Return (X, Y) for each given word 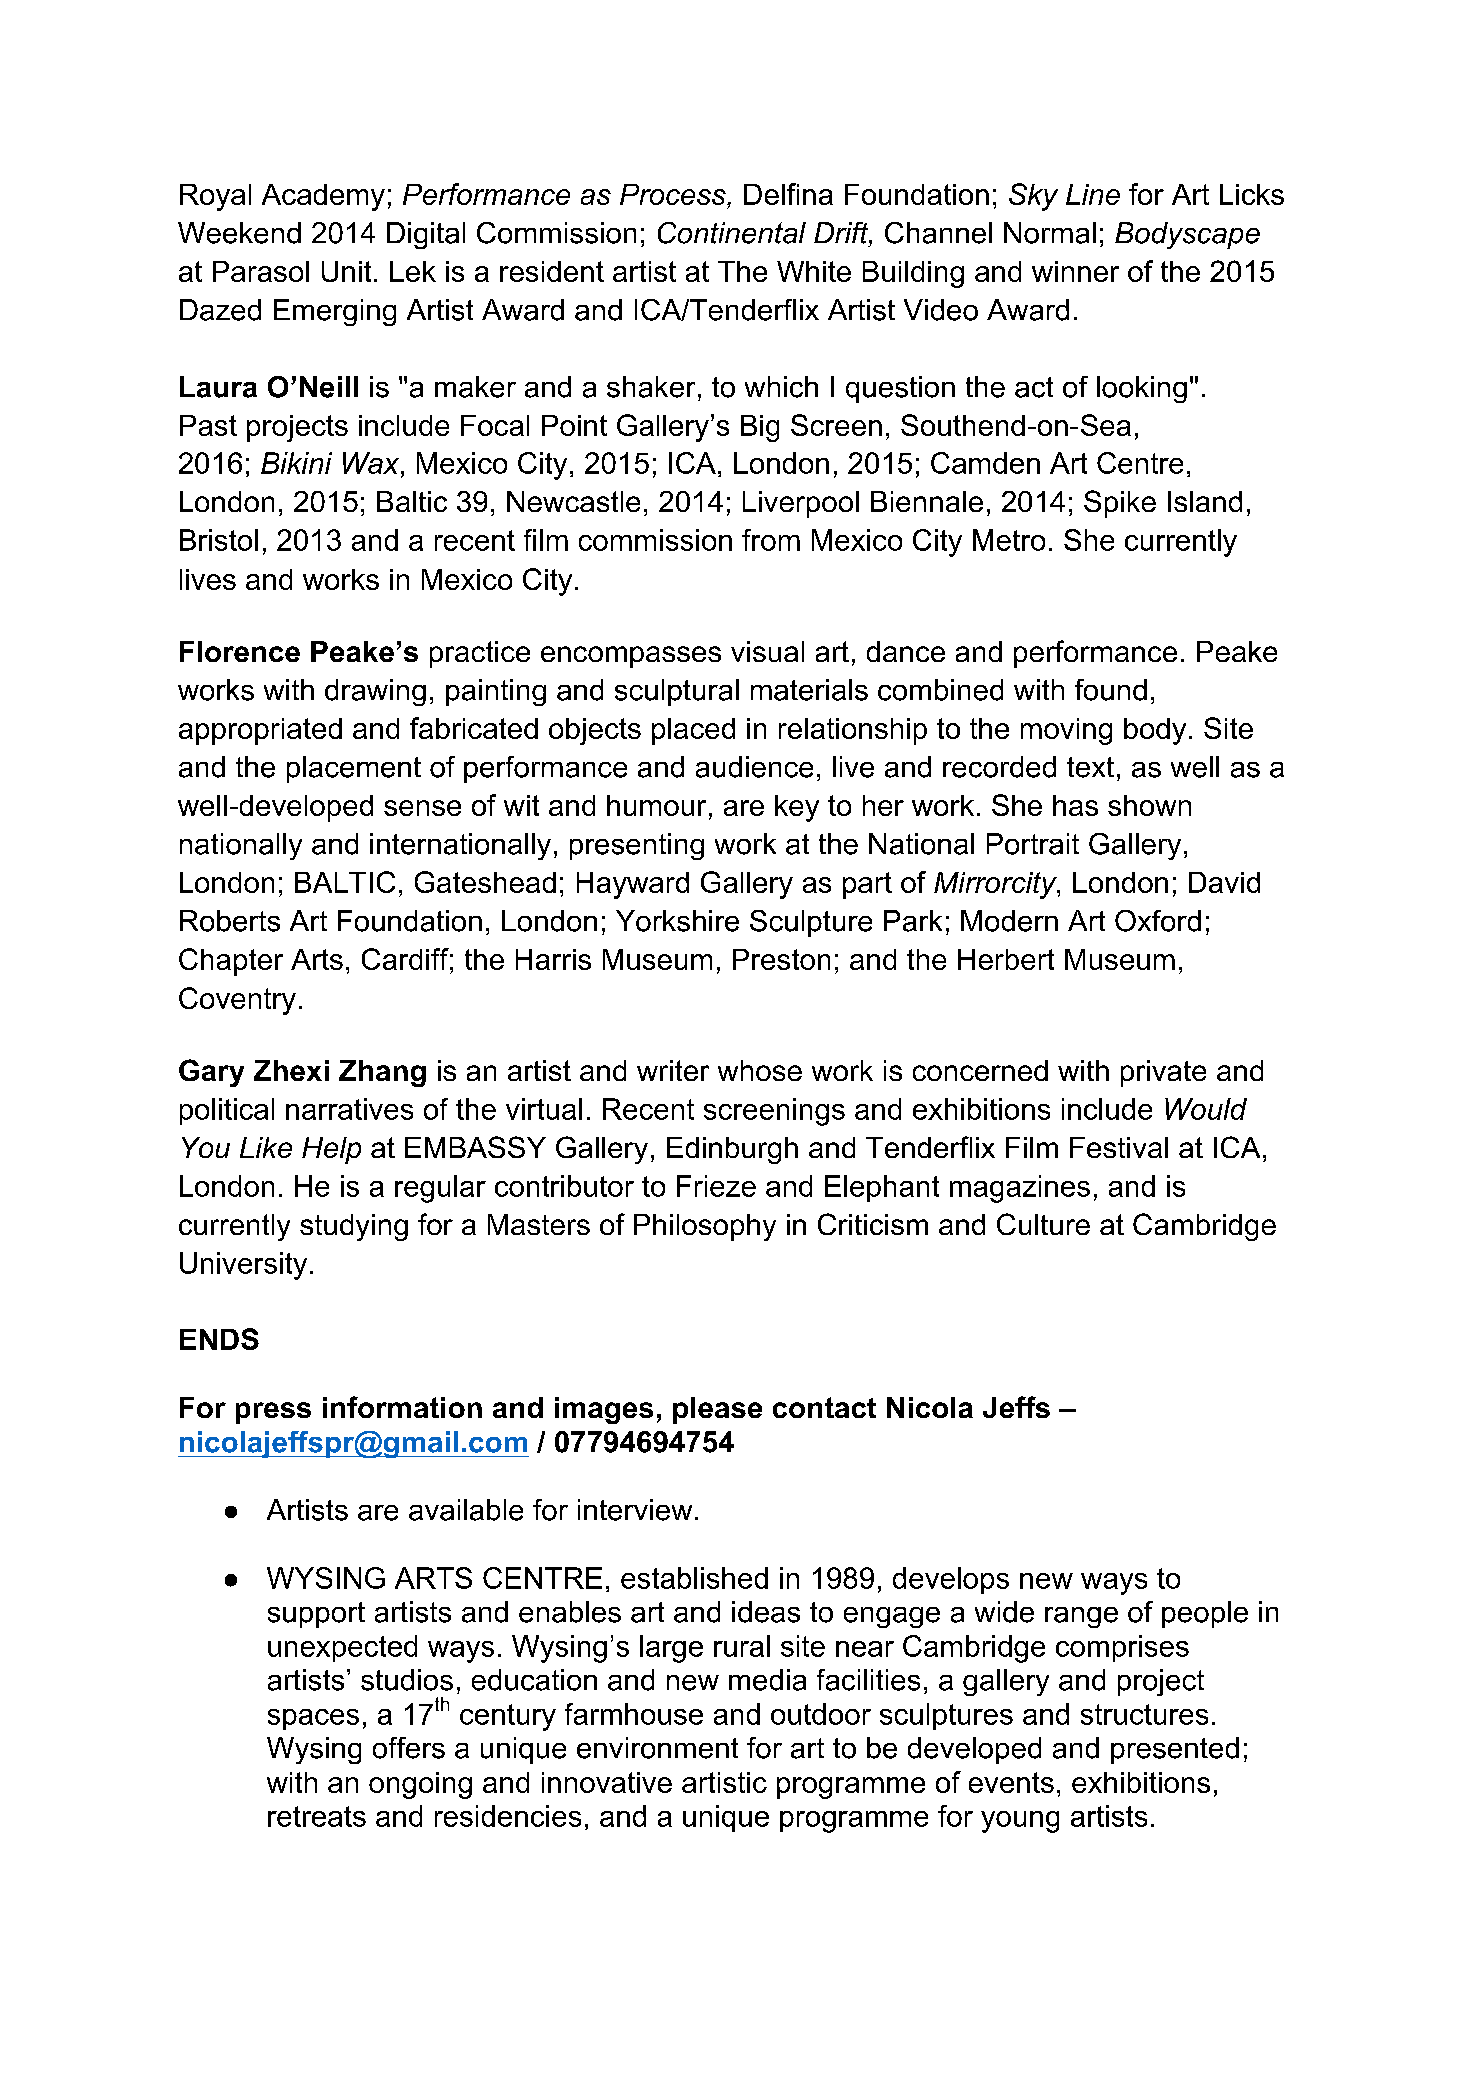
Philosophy (705, 1227)
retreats (317, 1816)
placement (354, 769)
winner (1075, 271)
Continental (732, 233)
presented (1175, 1750)
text (1090, 767)
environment (657, 1748)
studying (354, 1227)
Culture (1043, 1224)
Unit (346, 271)
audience (754, 767)
